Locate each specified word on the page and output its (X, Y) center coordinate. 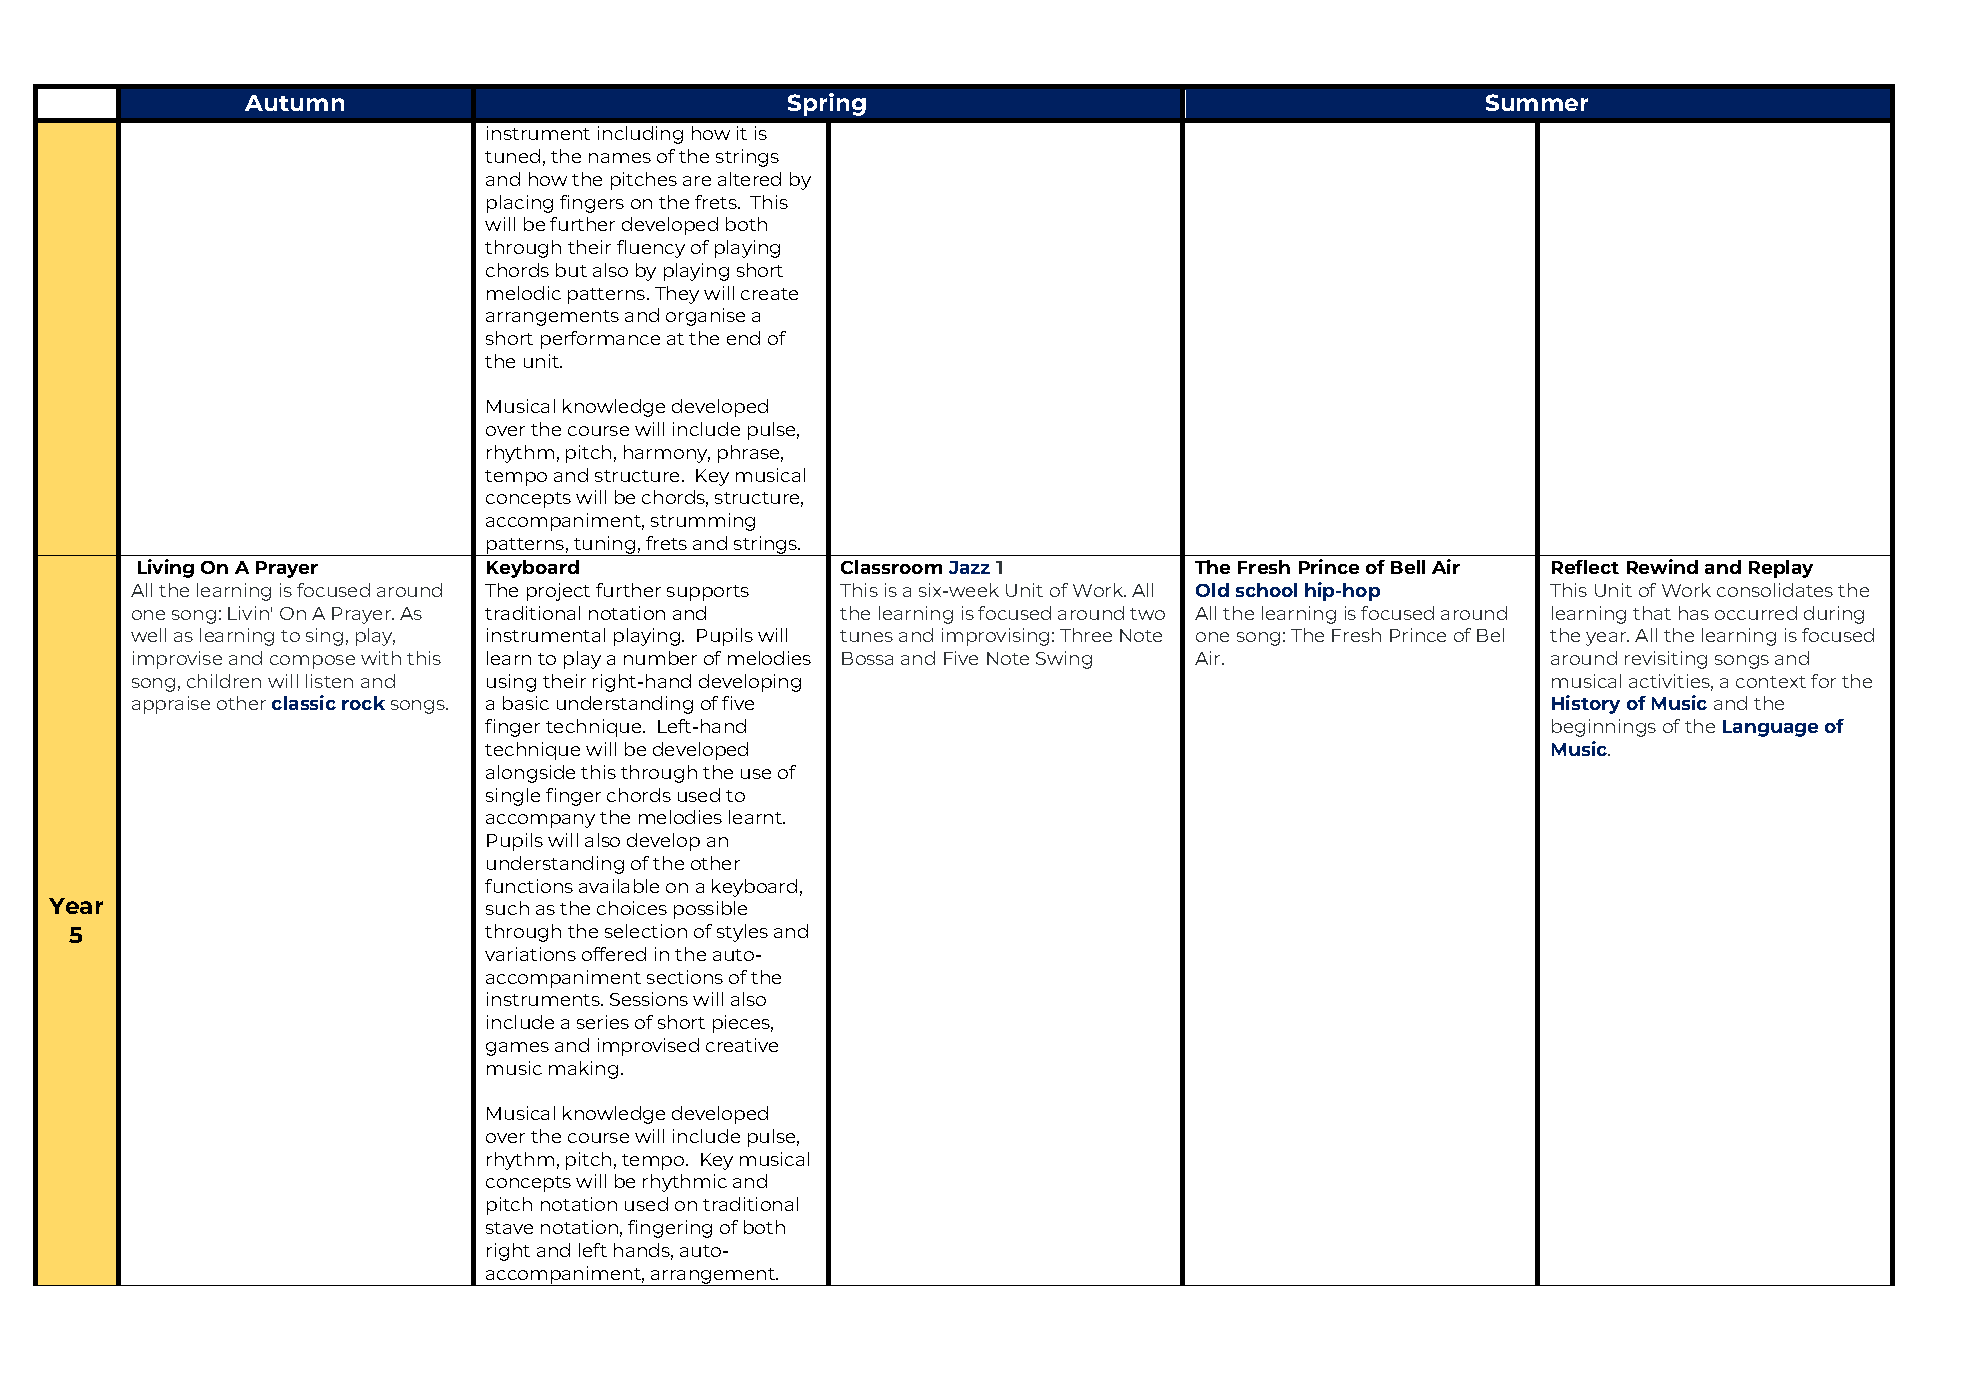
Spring (827, 104)
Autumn (294, 103)
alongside (530, 774)
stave (509, 1228)
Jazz (969, 567)
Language (1770, 728)
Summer (1537, 102)
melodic (524, 293)
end (743, 338)
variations (530, 954)
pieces (743, 1024)
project (558, 592)
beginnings (1604, 728)
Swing (1064, 660)
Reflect (1585, 567)
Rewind (1662, 566)
